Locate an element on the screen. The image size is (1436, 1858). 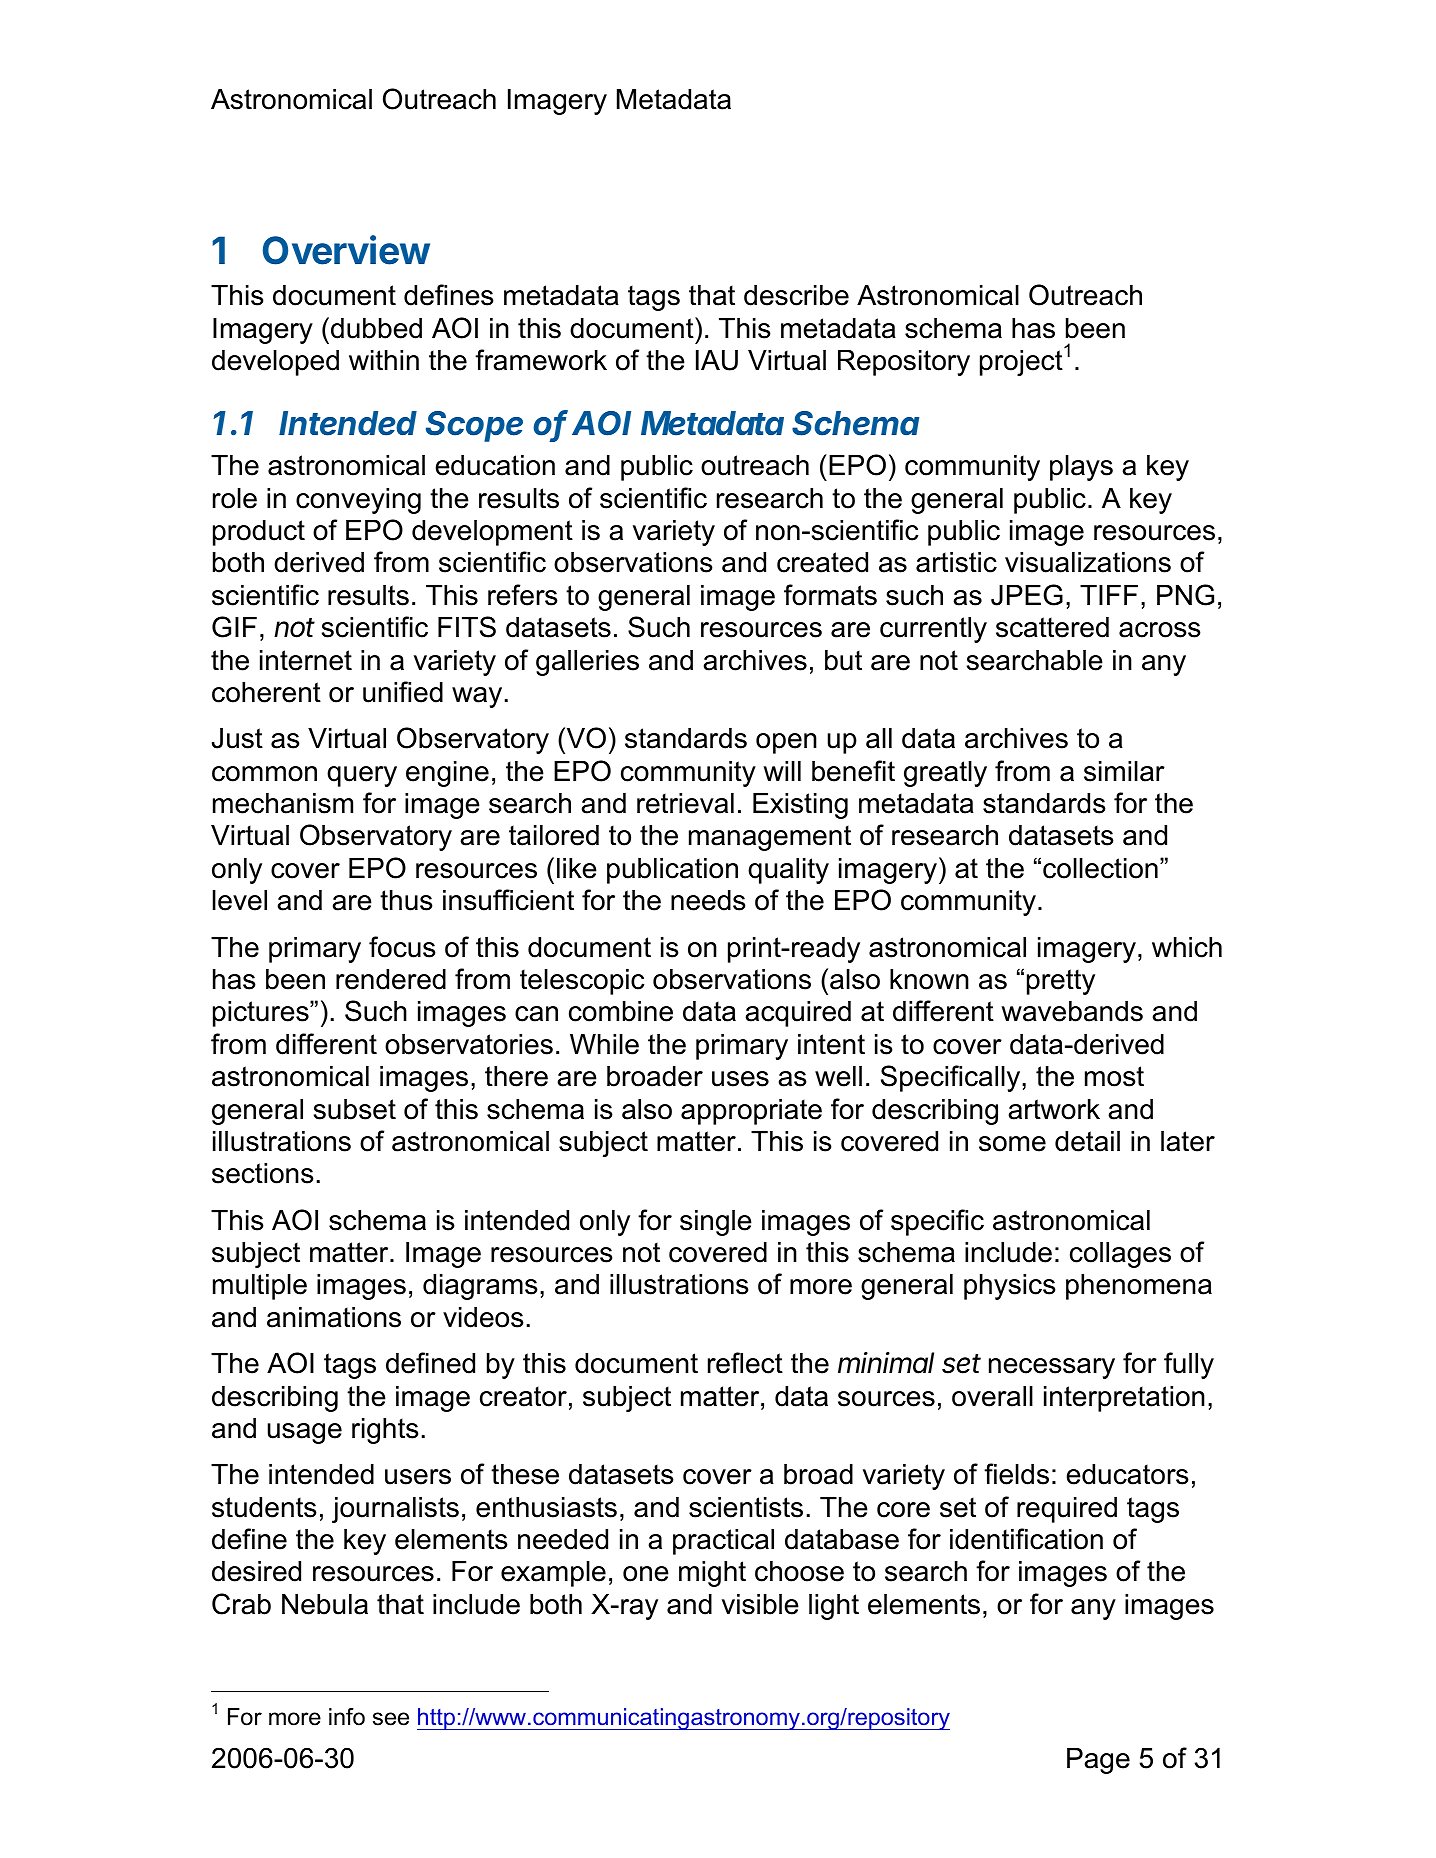
dubbed is located at coordinates (376, 328).
